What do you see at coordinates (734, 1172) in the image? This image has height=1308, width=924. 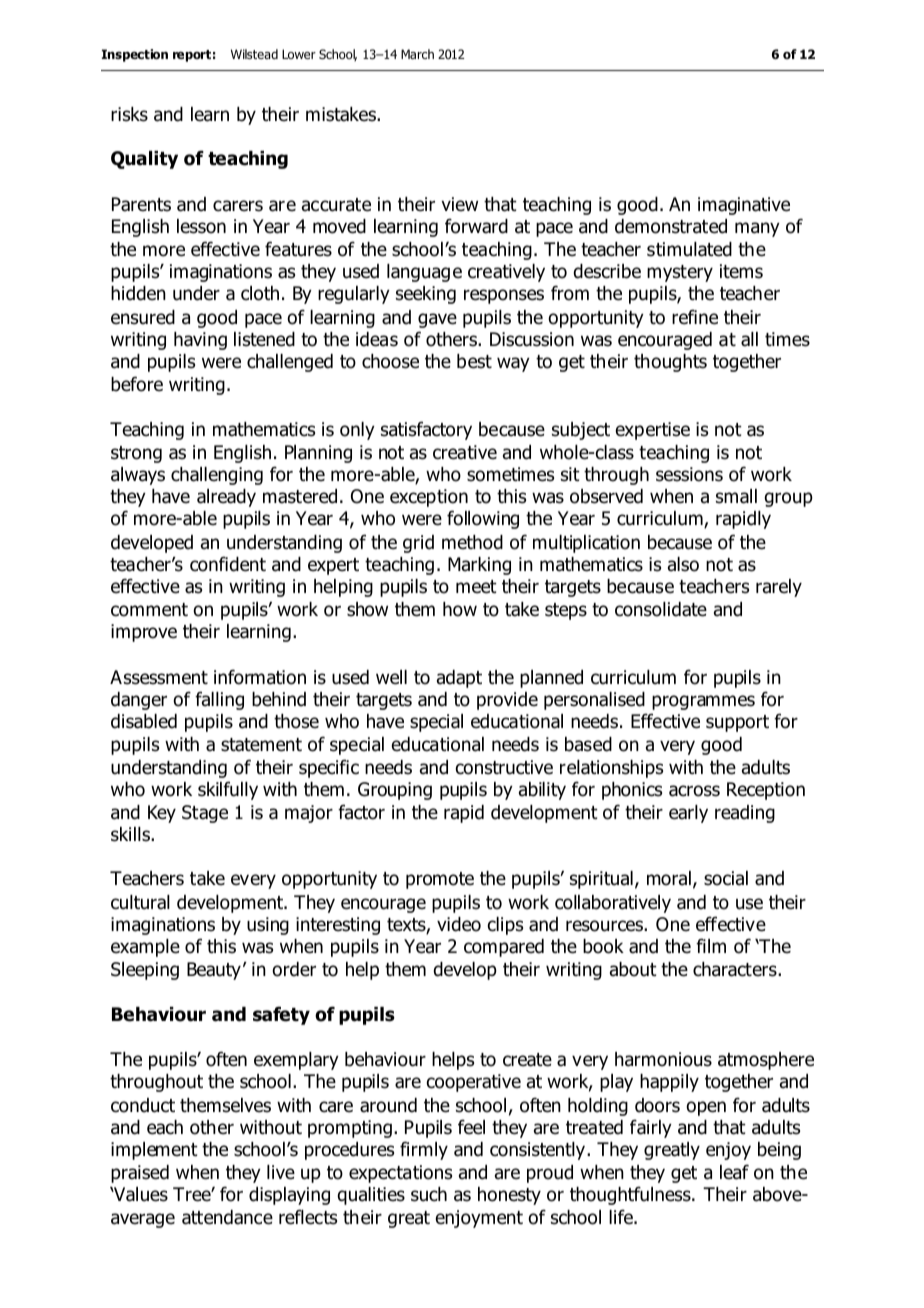 I see `leaf` at bounding box center [734, 1172].
